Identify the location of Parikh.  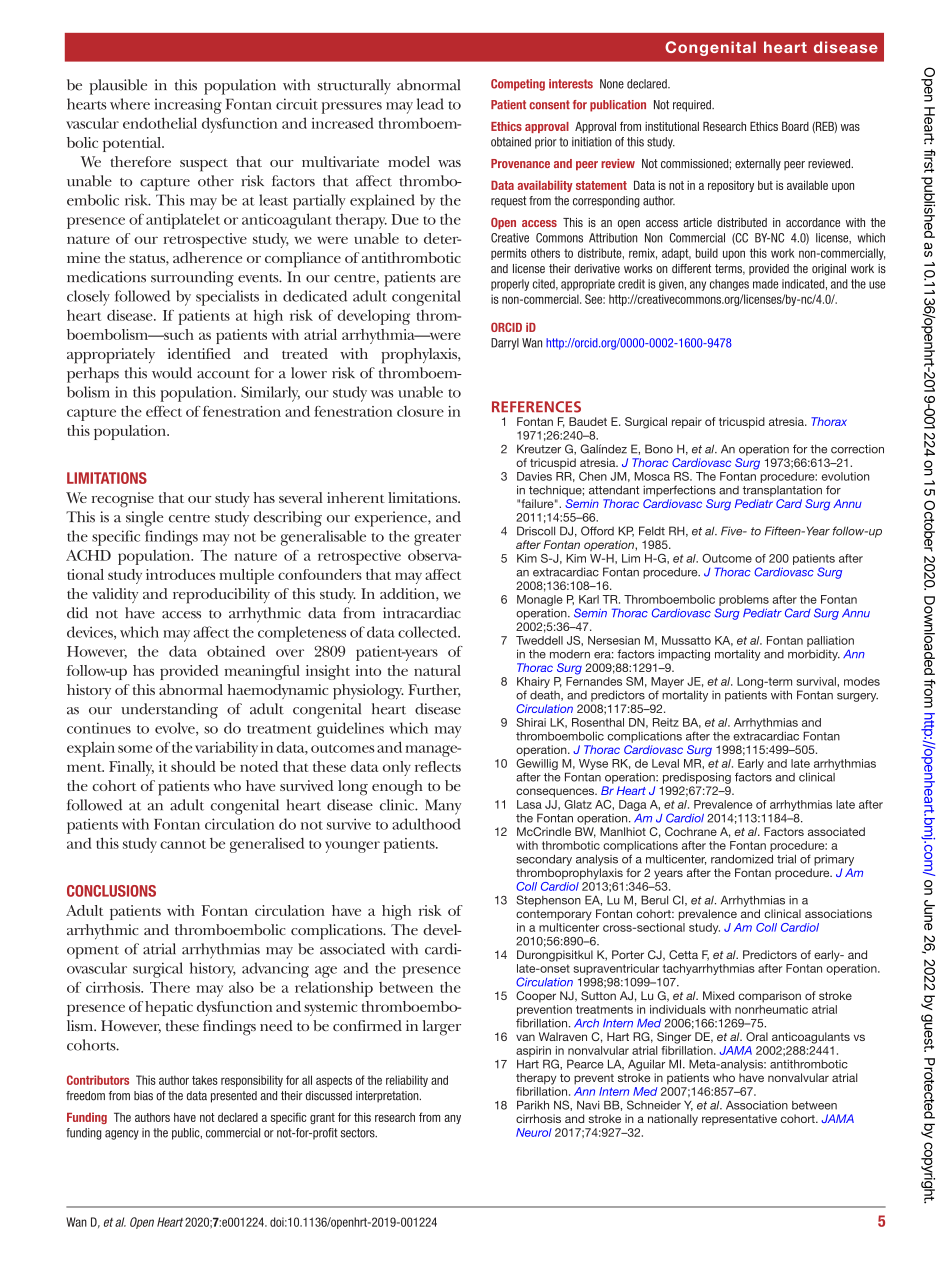
(533, 1105).
